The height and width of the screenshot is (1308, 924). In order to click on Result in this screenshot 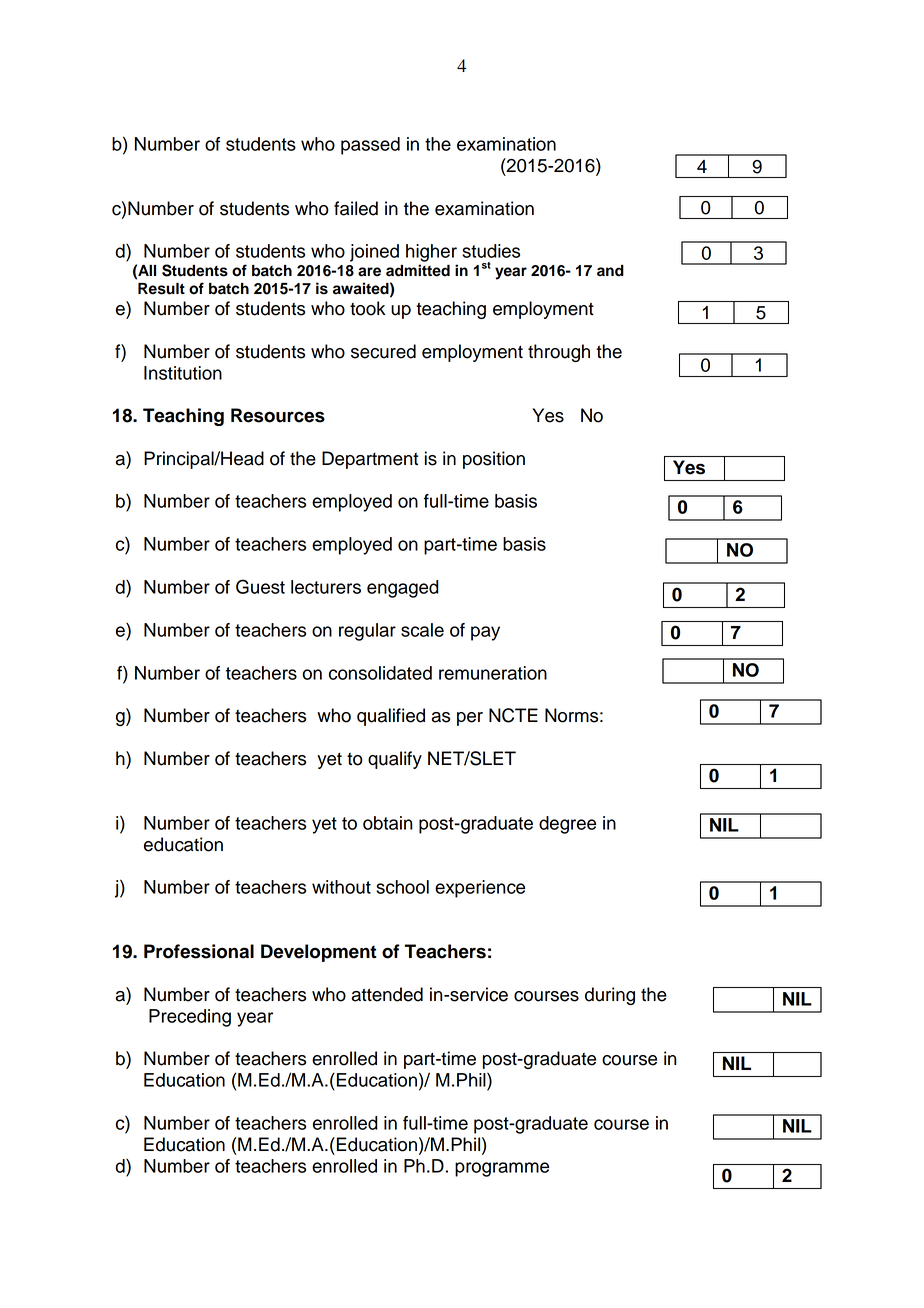, I will do `click(161, 289)`.
